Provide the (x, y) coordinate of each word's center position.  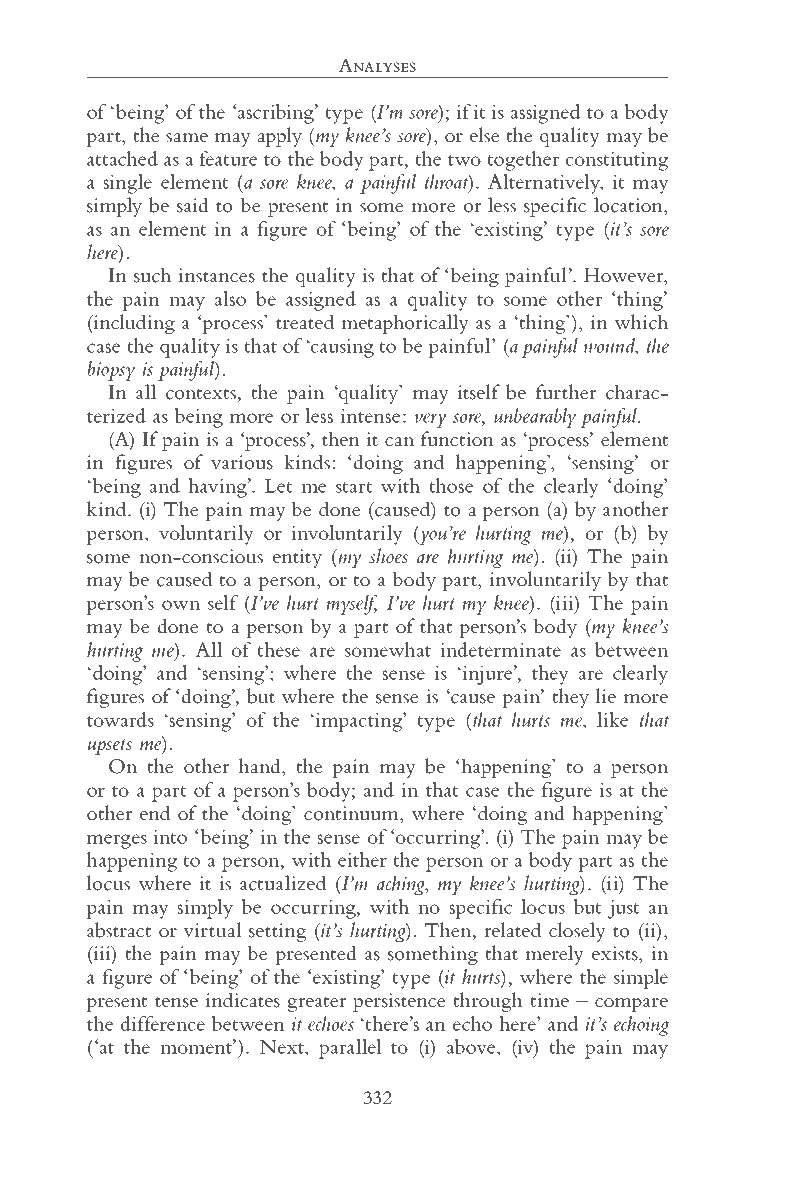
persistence (399, 1002)
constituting (617, 161)
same (187, 138)
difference (163, 1023)
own (181, 605)
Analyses (377, 65)
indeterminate (500, 649)
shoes (388, 556)
